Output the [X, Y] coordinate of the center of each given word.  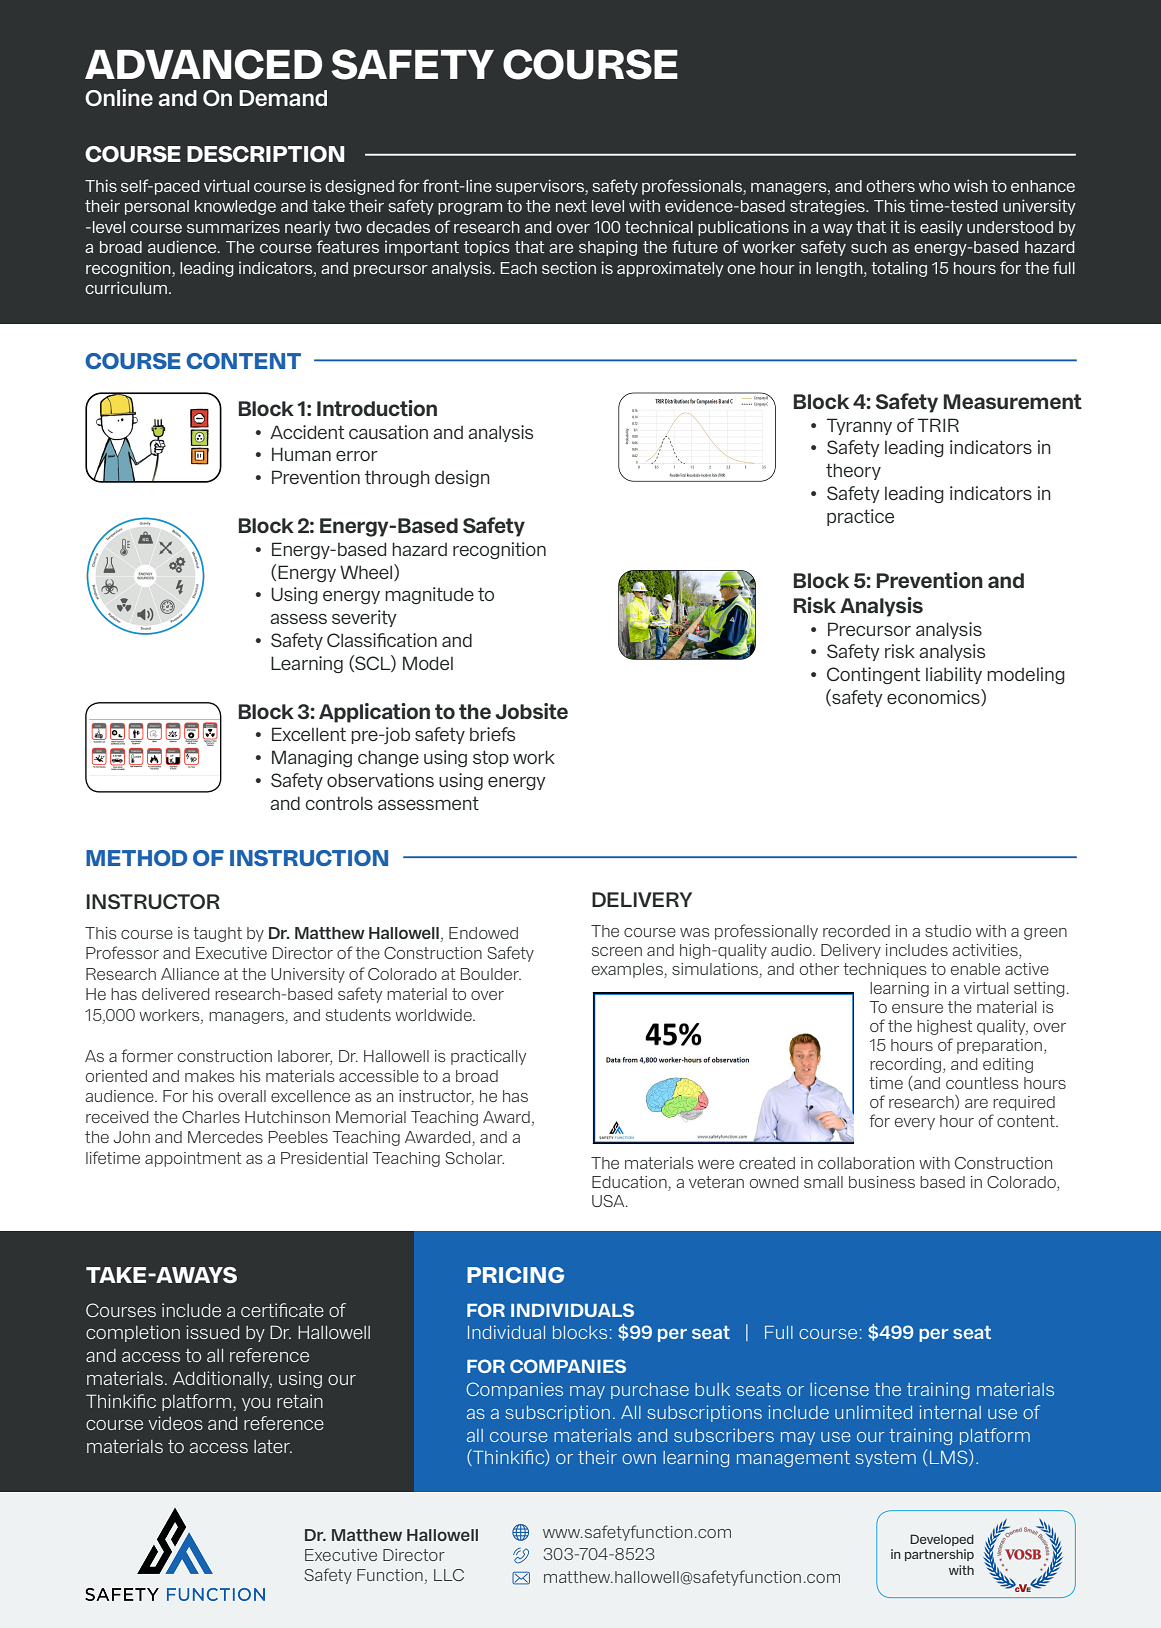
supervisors [541, 187]
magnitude [429, 595]
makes [210, 1076]
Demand [283, 98]
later [273, 1446]
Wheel [367, 572]
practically [488, 1057]
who [934, 186]
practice [860, 517]
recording [905, 1065]
